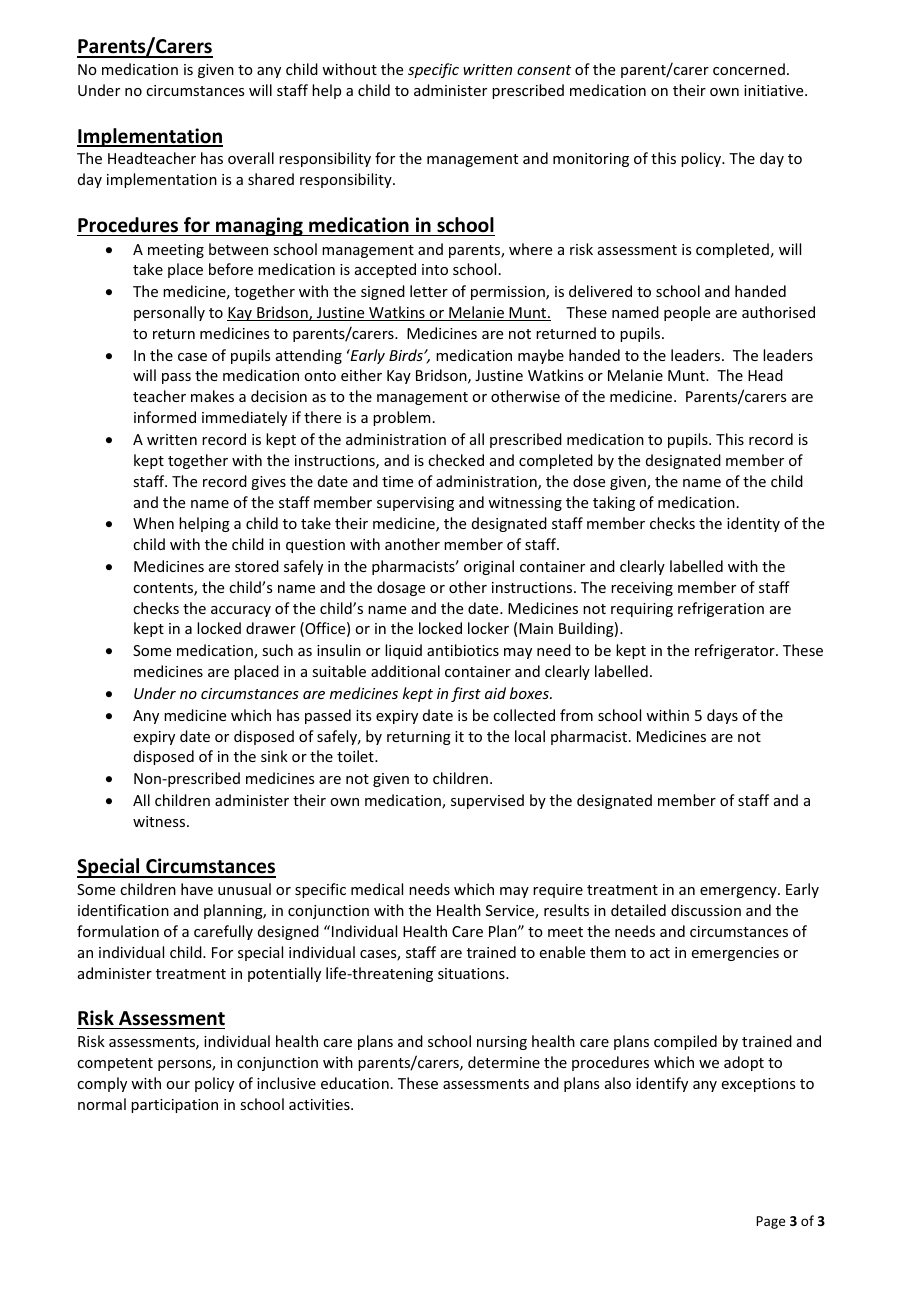 The width and height of the page is (924, 1308). I want to click on letter, so click(429, 291).
